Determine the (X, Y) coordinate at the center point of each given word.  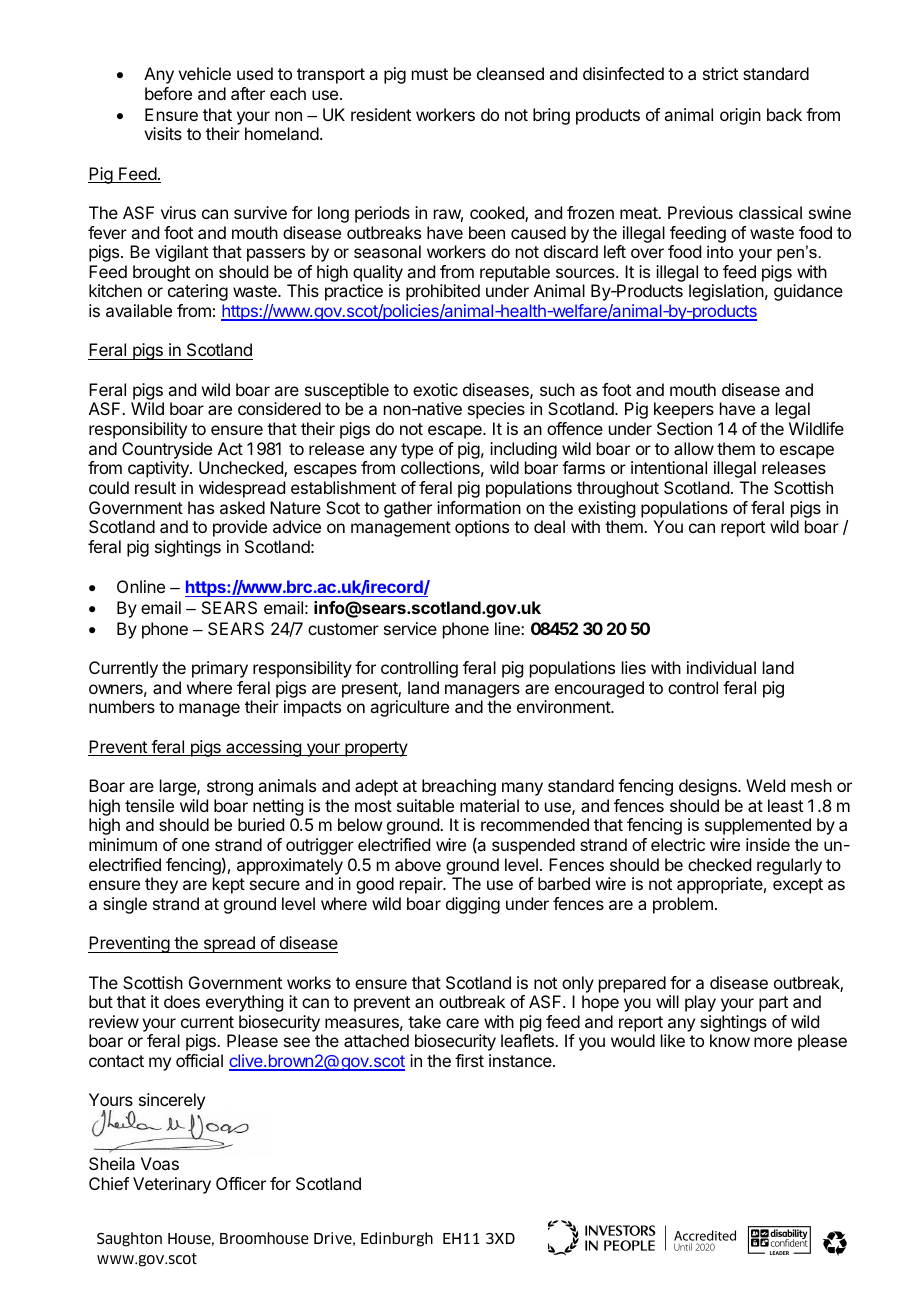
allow (694, 448)
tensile (149, 805)
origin (740, 116)
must (430, 74)
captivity (159, 469)
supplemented (758, 826)
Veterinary (172, 1185)
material (489, 805)
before (168, 93)
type (417, 451)
